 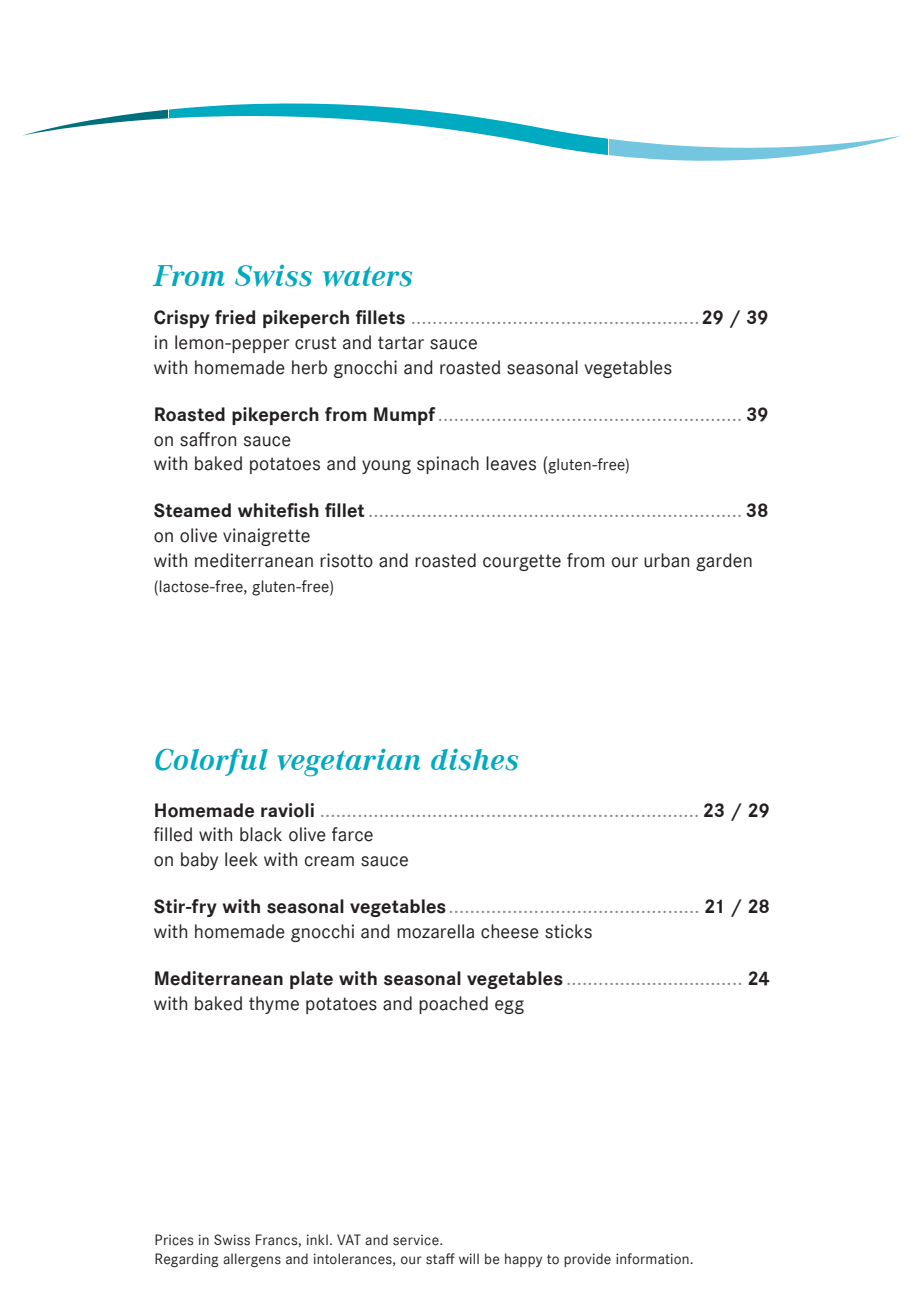 What do you see at coordinates (252, 1260) in the screenshot?
I see `allergens` at bounding box center [252, 1260].
